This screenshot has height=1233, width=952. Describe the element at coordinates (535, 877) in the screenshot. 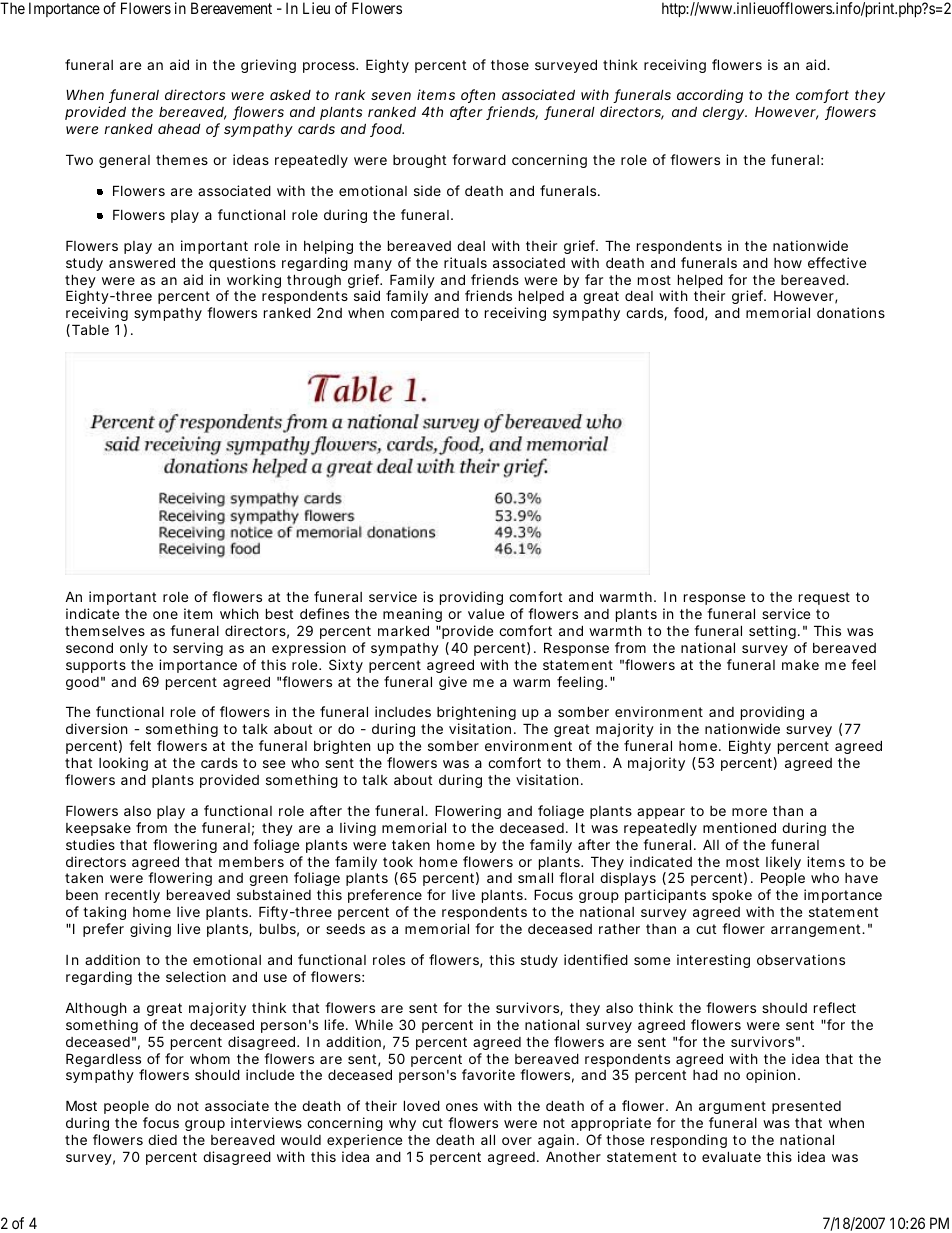

I see `small` at that location.
